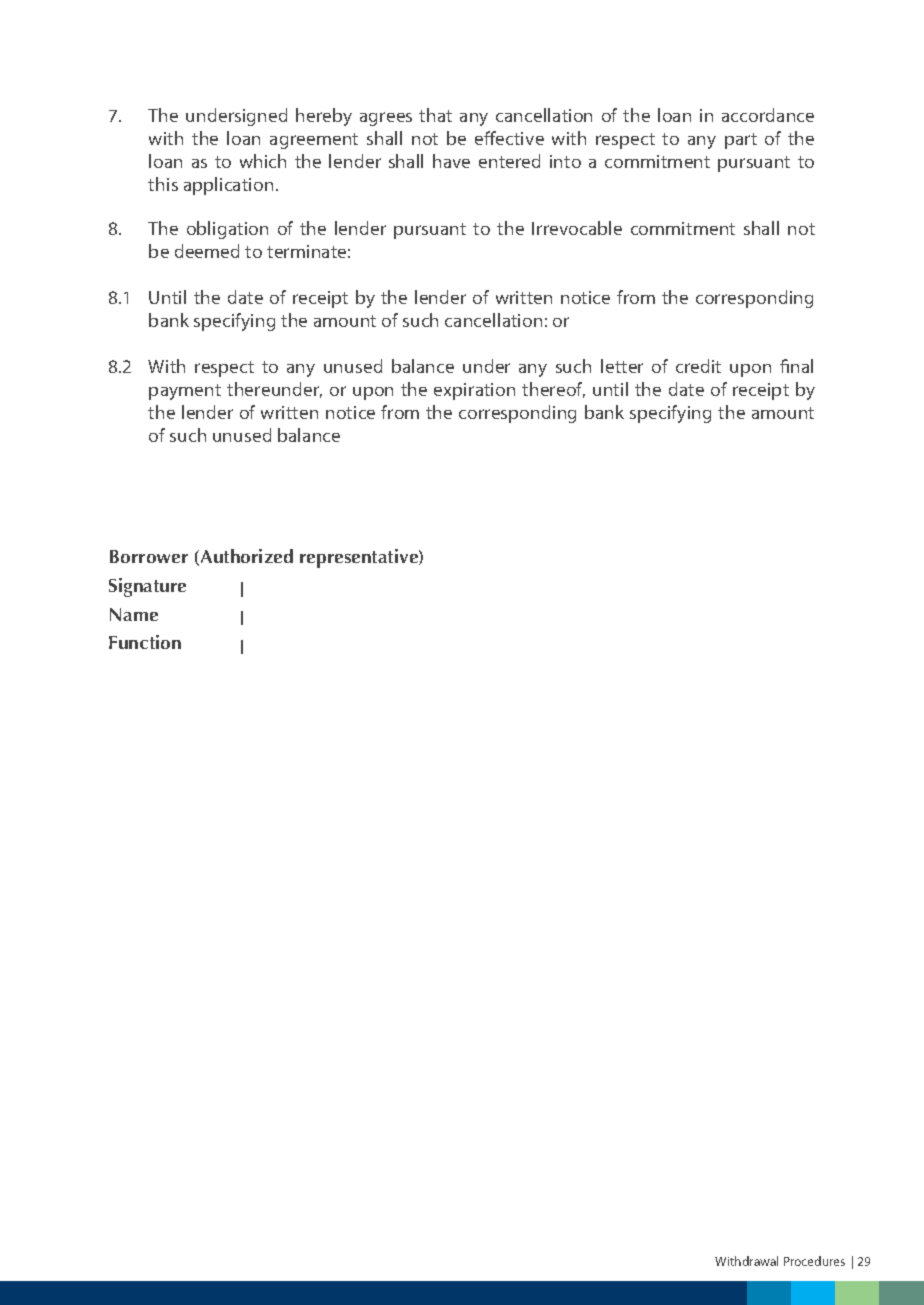 The image size is (924, 1305). What do you see at coordinates (741, 141) in the screenshot?
I see `part` at bounding box center [741, 141].
